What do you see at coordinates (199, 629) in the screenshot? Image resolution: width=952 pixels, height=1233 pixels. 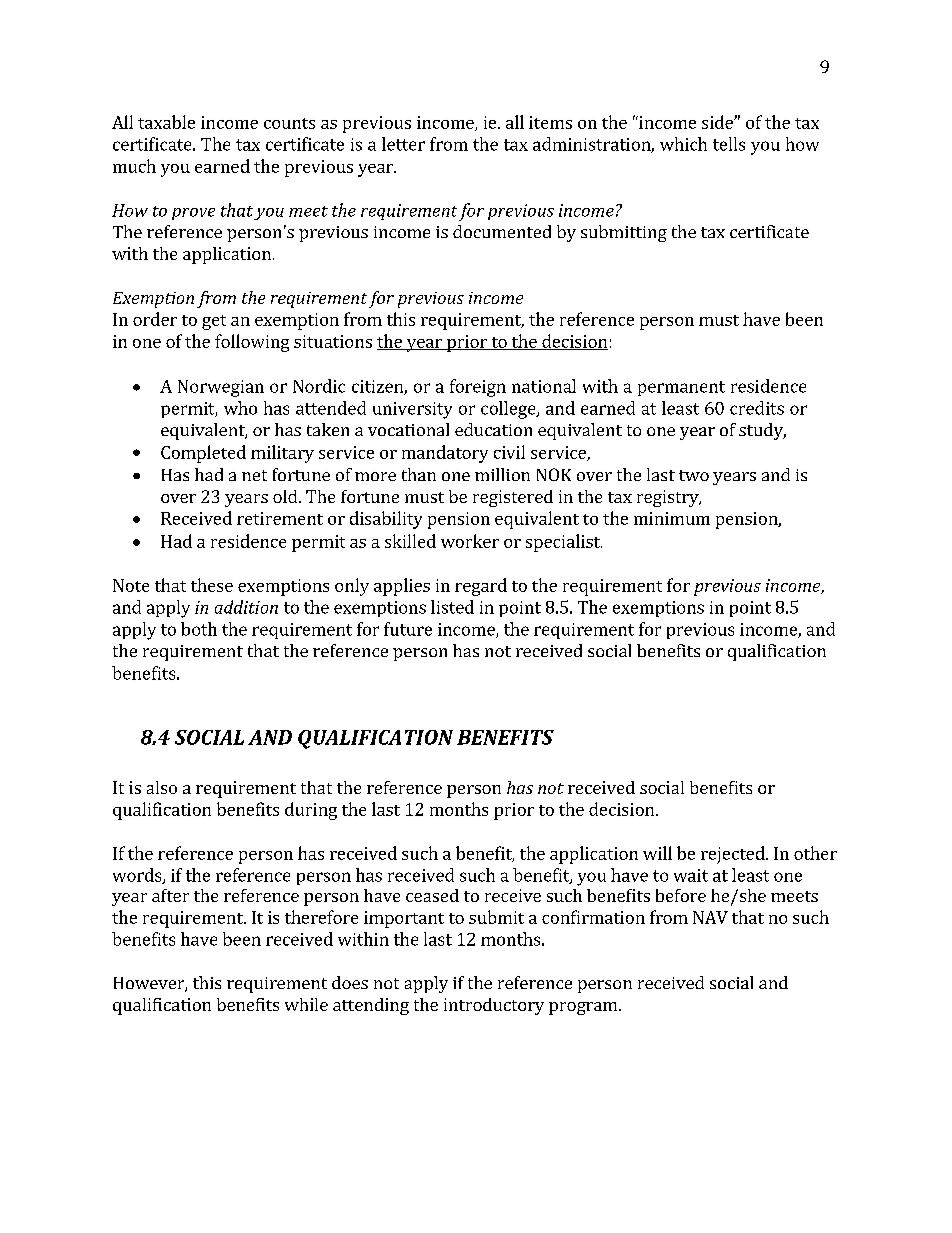 I see `both` at bounding box center [199, 629].
